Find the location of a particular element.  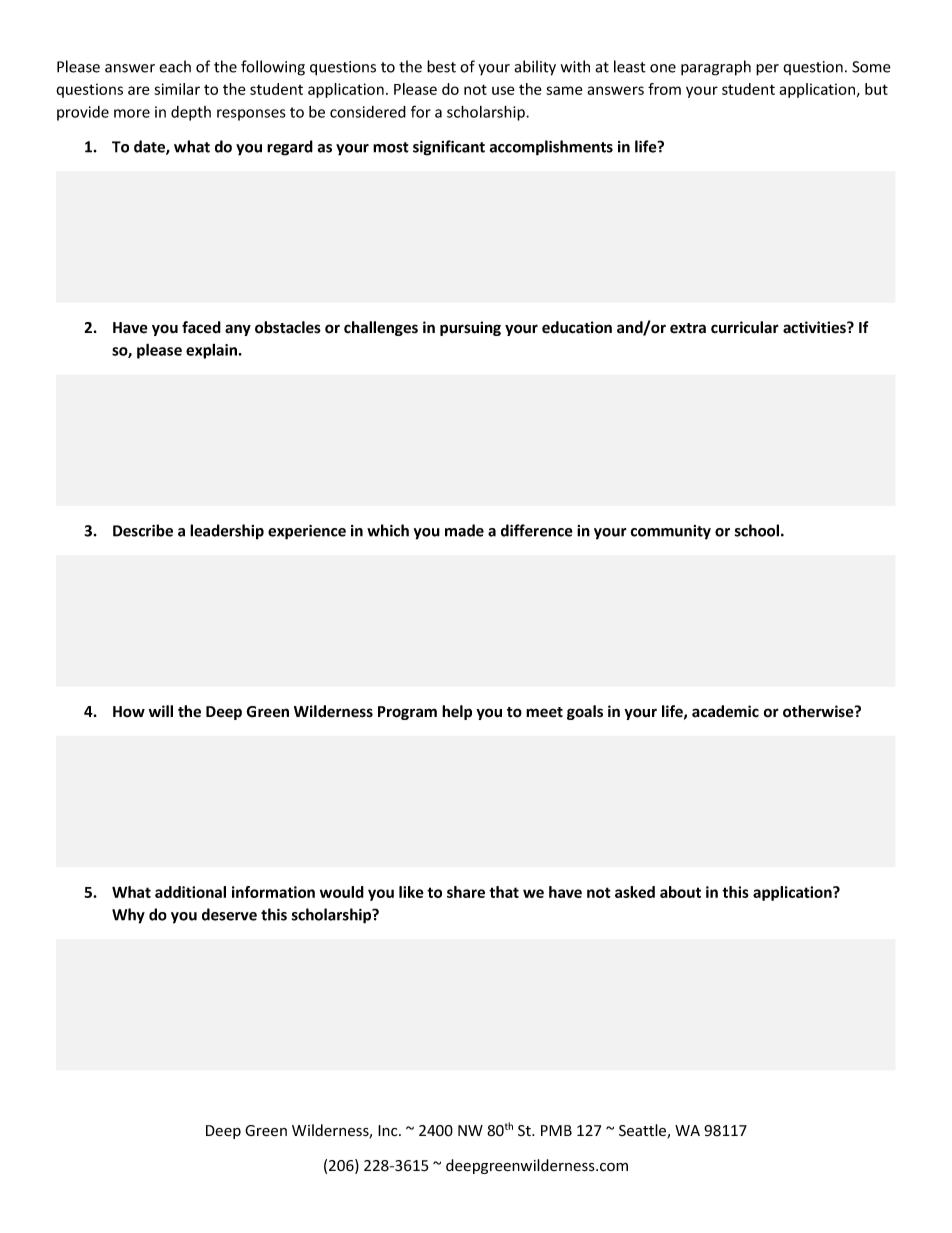

Inc is located at coordinates (389, 1131).
